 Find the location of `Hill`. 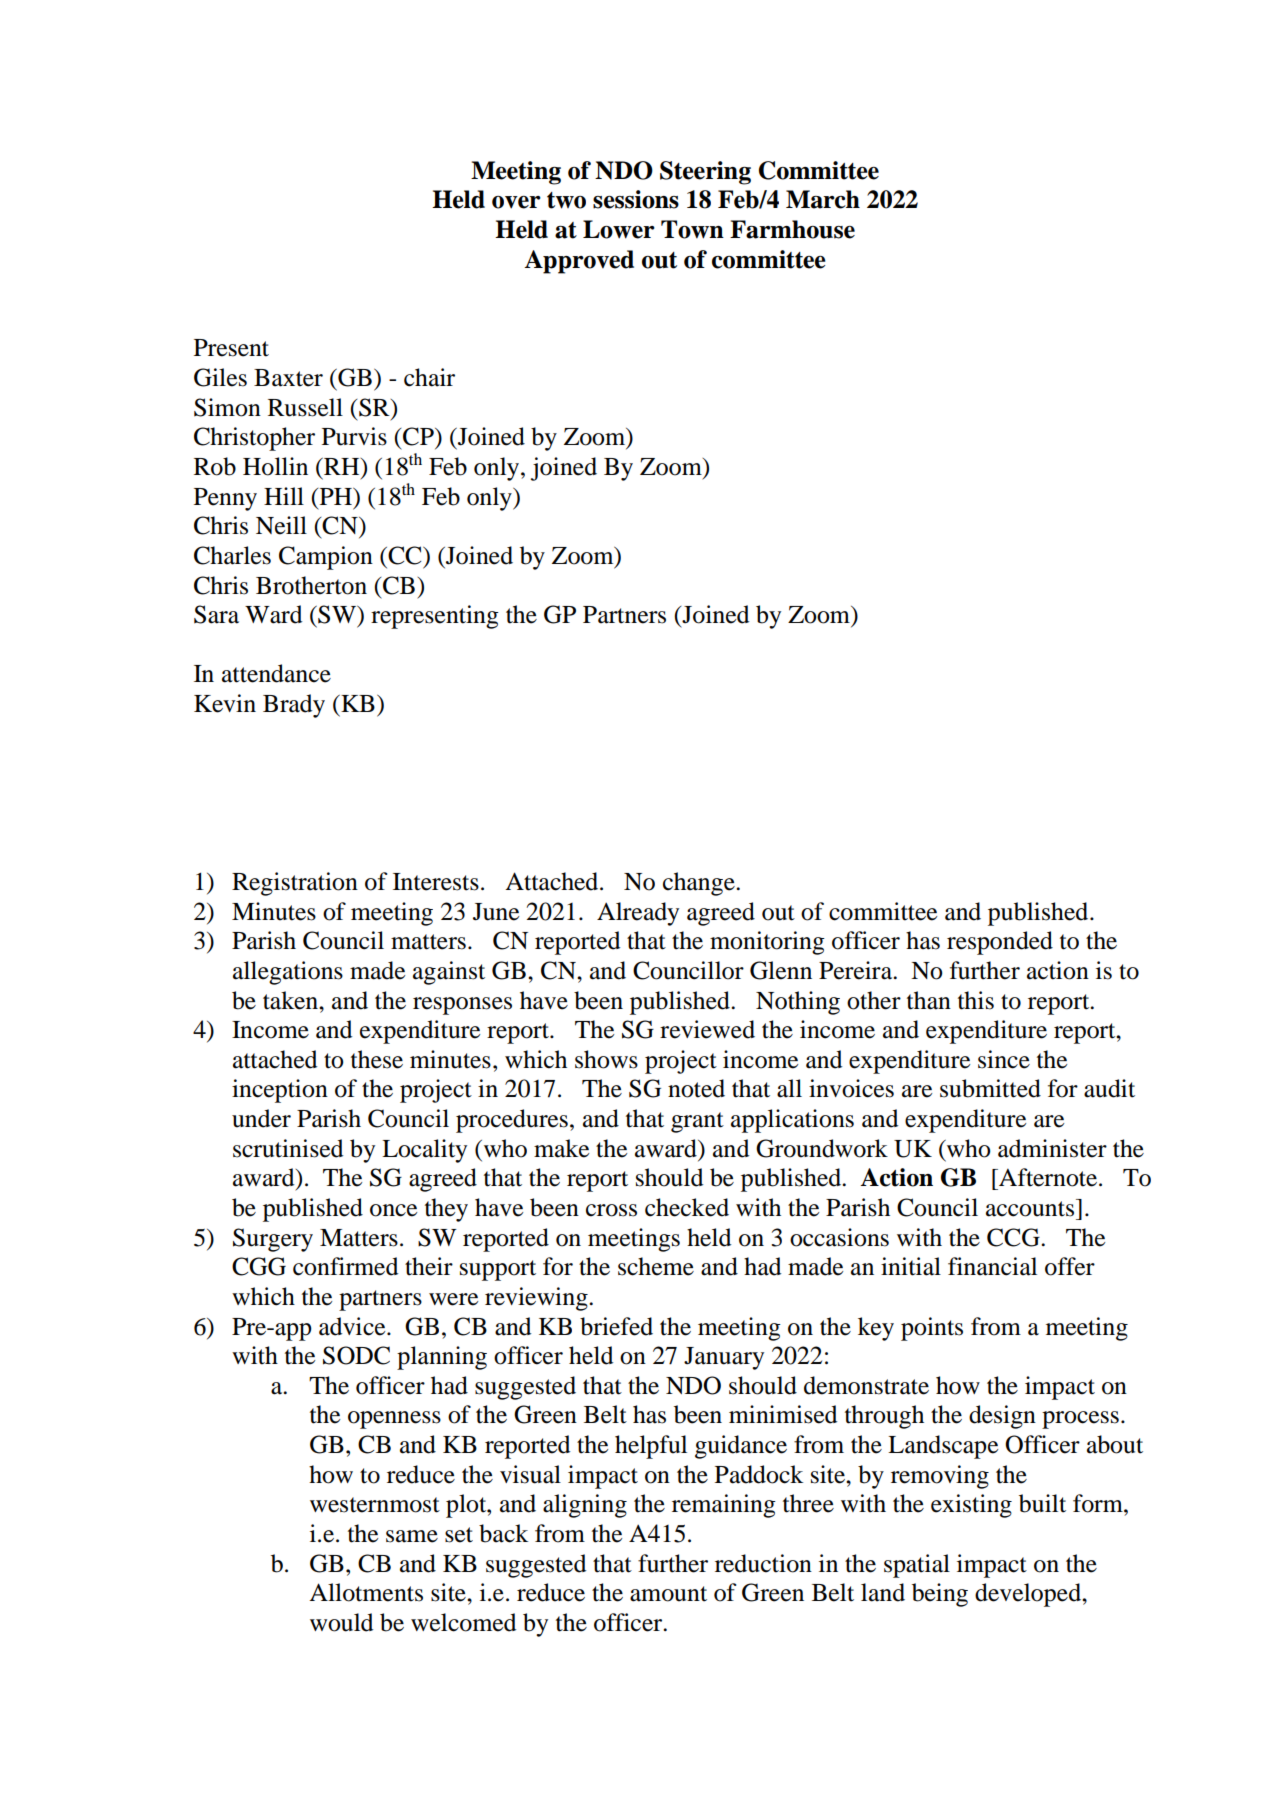

Hill is located at coordinates (284, 496).
